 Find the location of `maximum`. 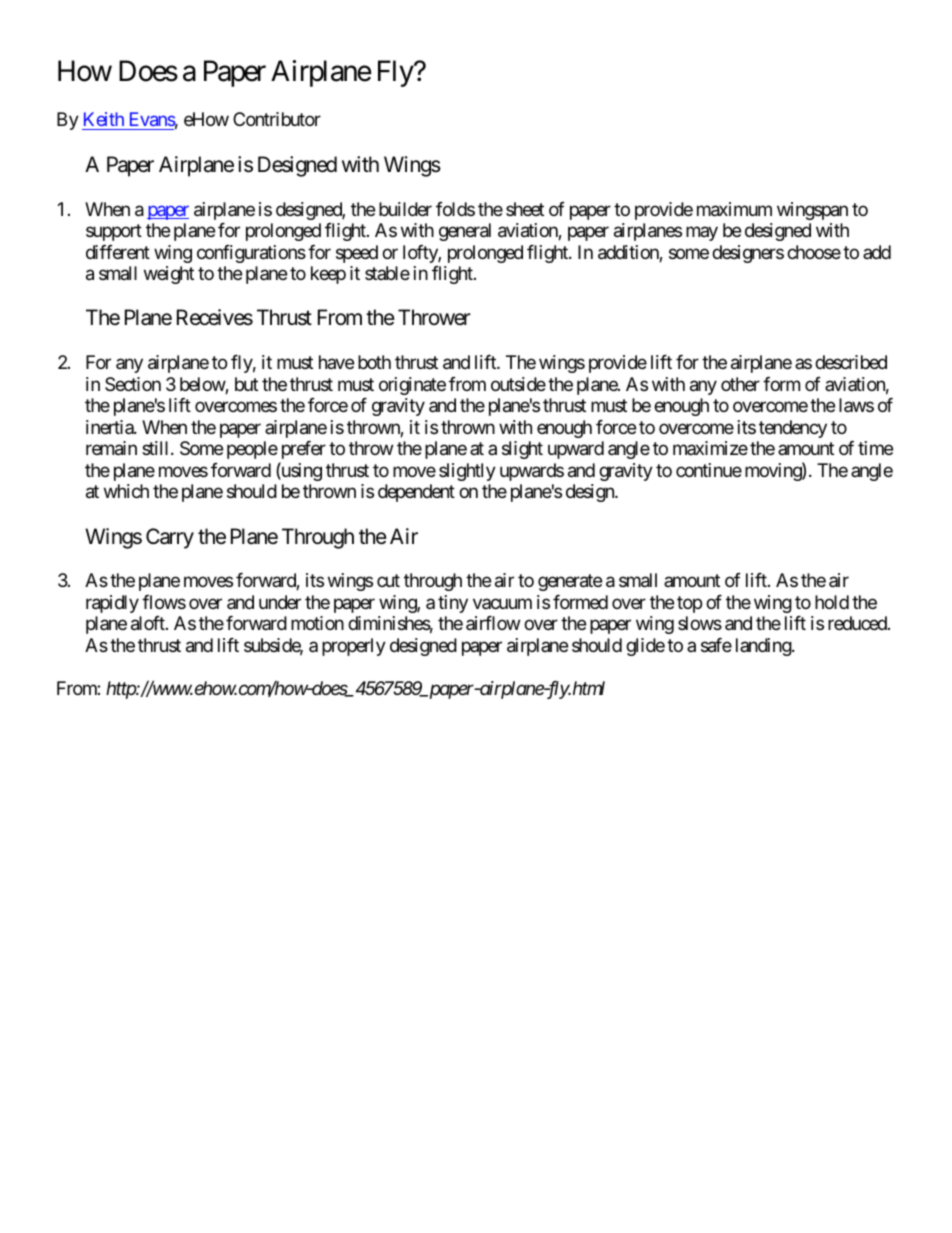

maximum is located at coordinates (734, 209).
